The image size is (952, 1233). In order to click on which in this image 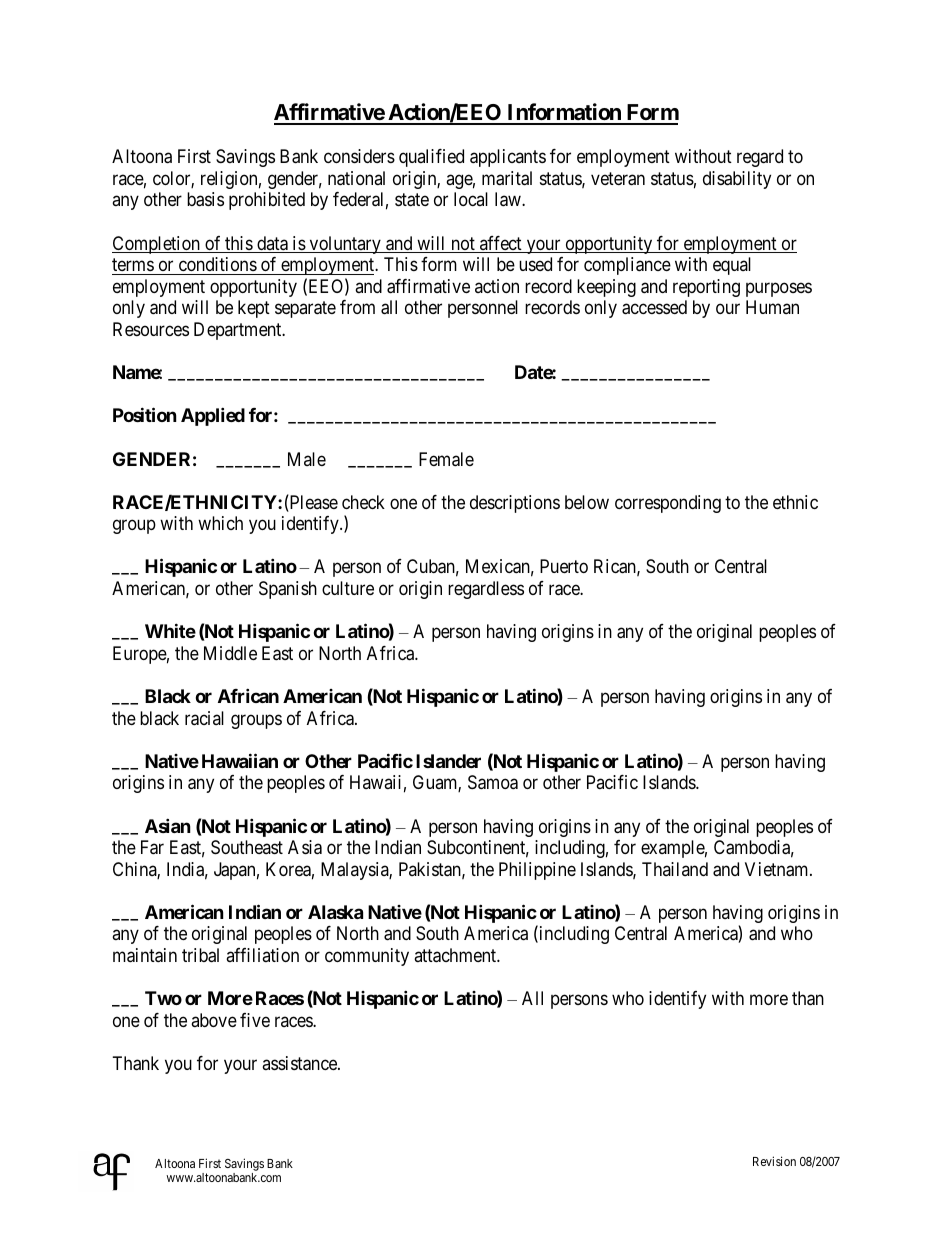, I will do `click(220, 523)`.
